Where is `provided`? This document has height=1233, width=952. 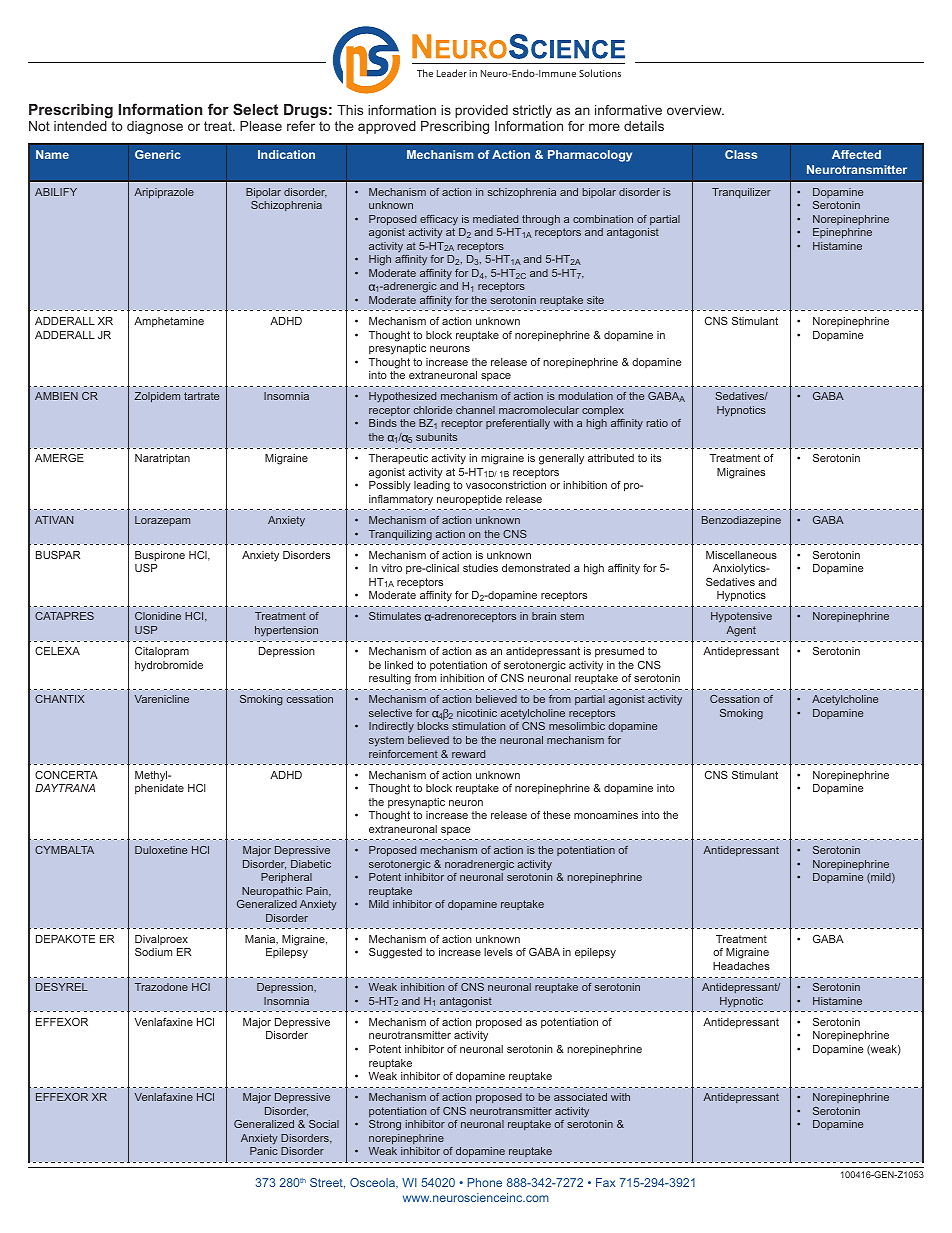 provided is located at coordinates (481, 111).
